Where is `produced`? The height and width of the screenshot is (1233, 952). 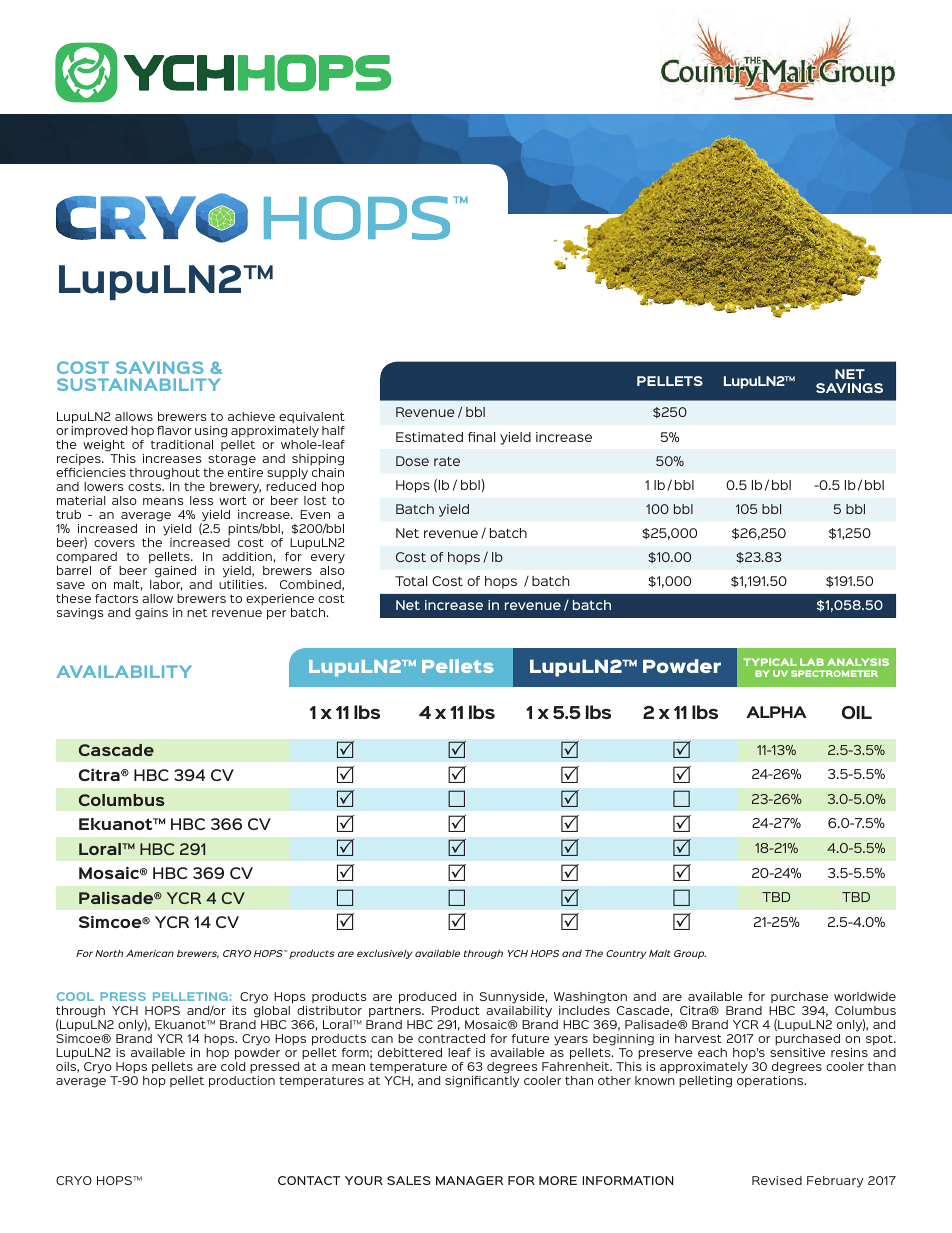
produced is located at coordinates (427, 998).
